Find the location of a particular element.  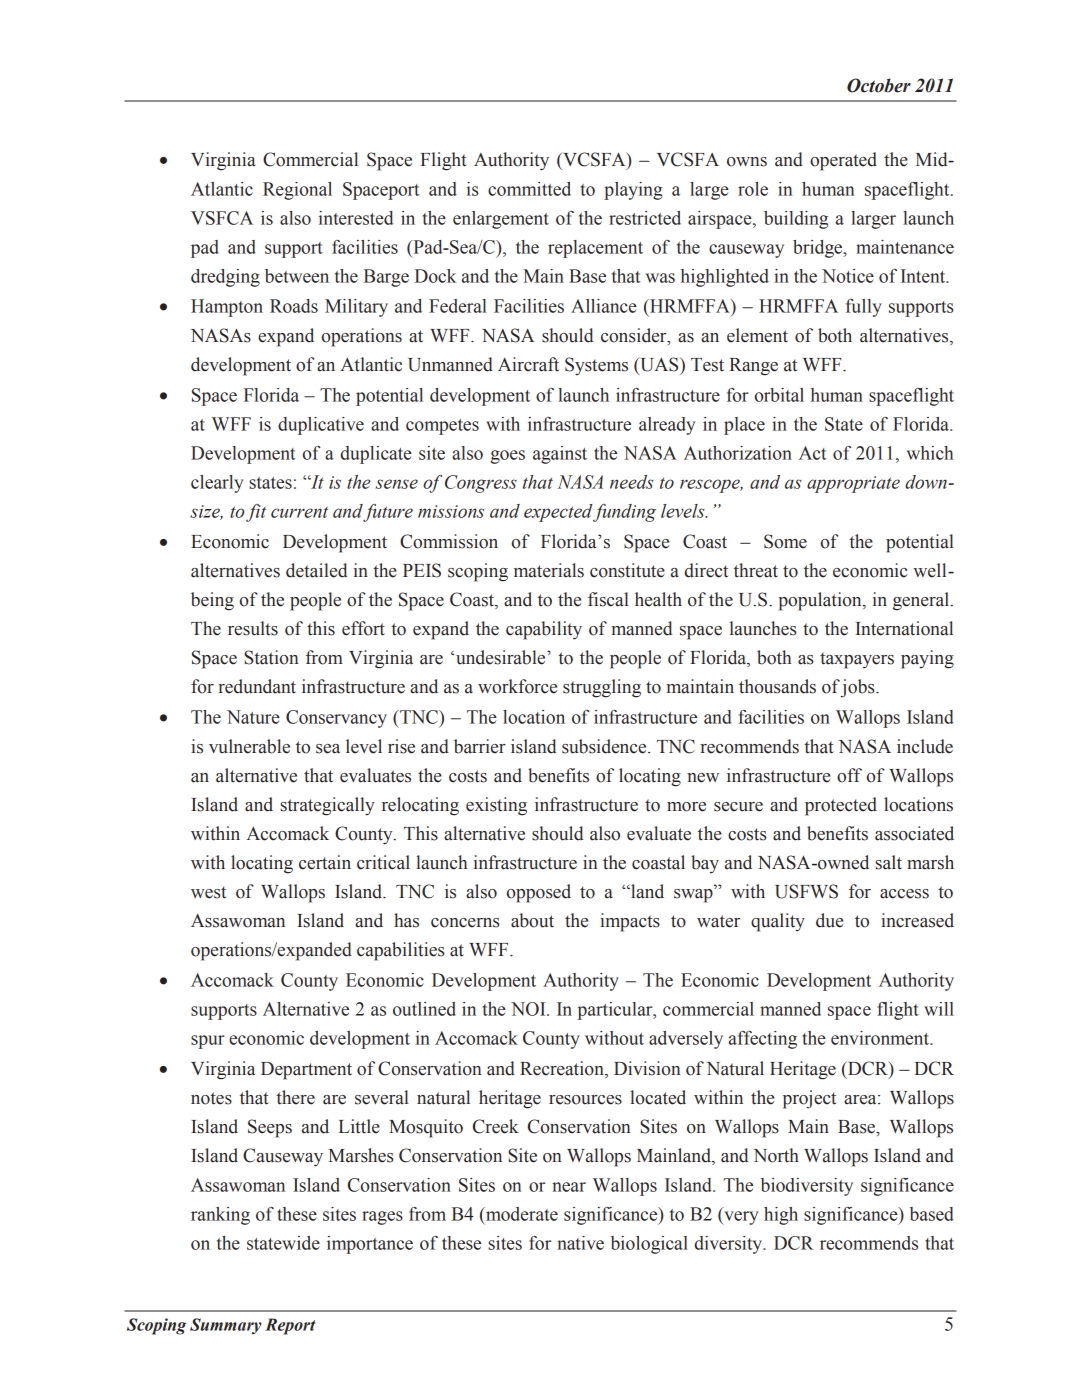

due is located at coordinates (829, 920).
